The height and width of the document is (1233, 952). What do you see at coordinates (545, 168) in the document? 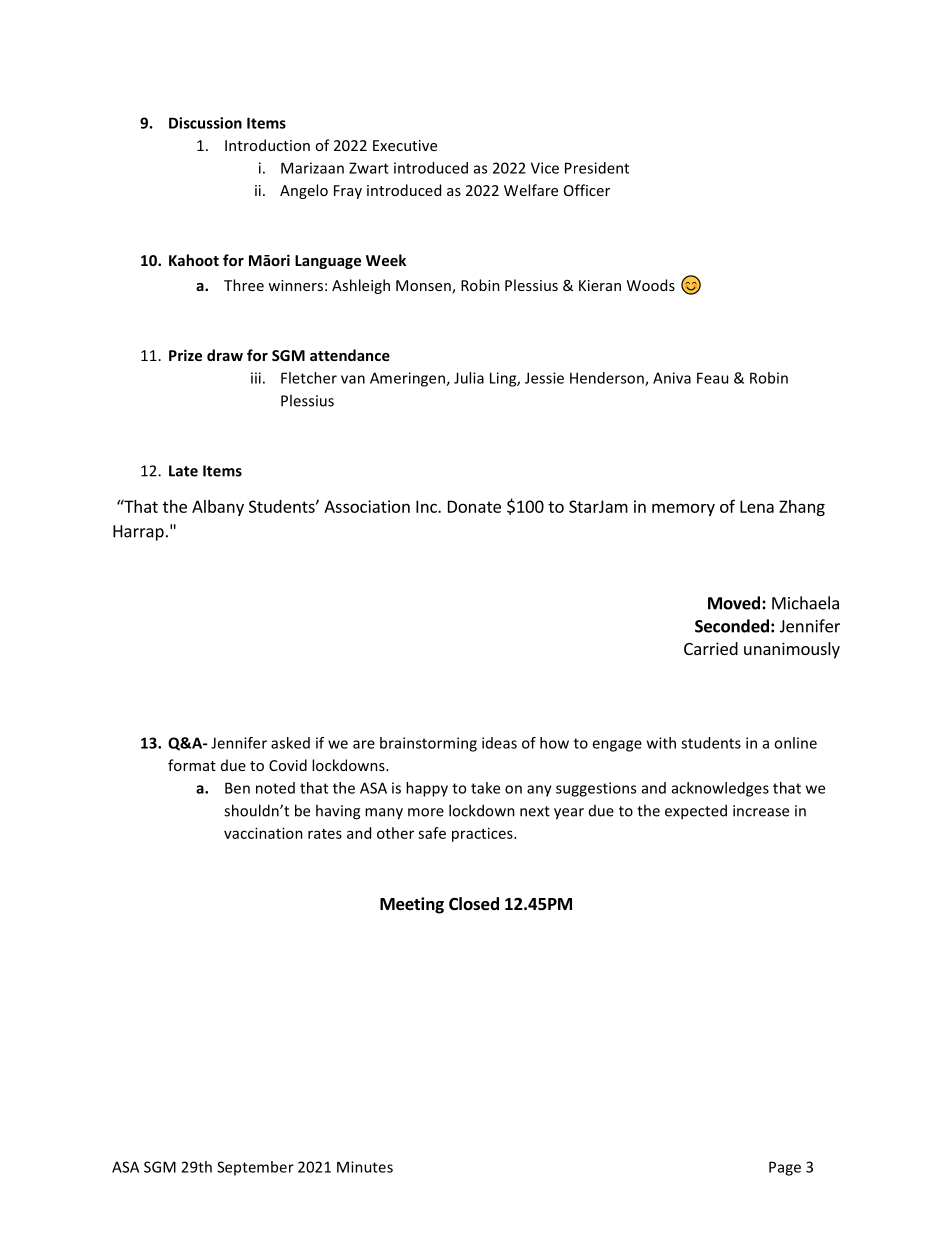
I see `Vice` at bounding box center [545, 168].
